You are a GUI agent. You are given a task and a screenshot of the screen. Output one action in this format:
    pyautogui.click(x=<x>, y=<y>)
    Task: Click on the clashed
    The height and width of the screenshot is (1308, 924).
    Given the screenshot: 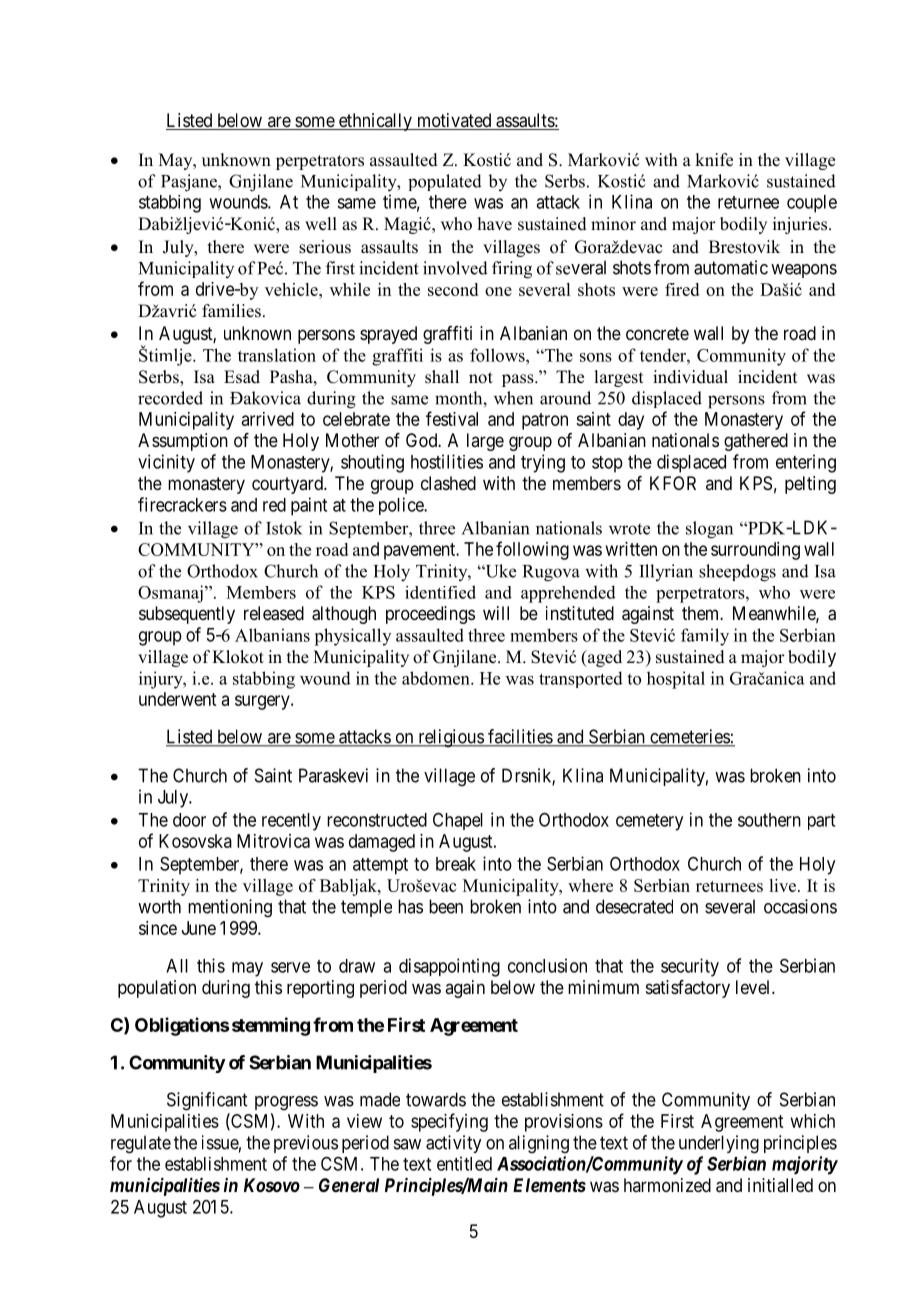 What is the action you would take?
    pyautogui.click(x=448, y=483)
